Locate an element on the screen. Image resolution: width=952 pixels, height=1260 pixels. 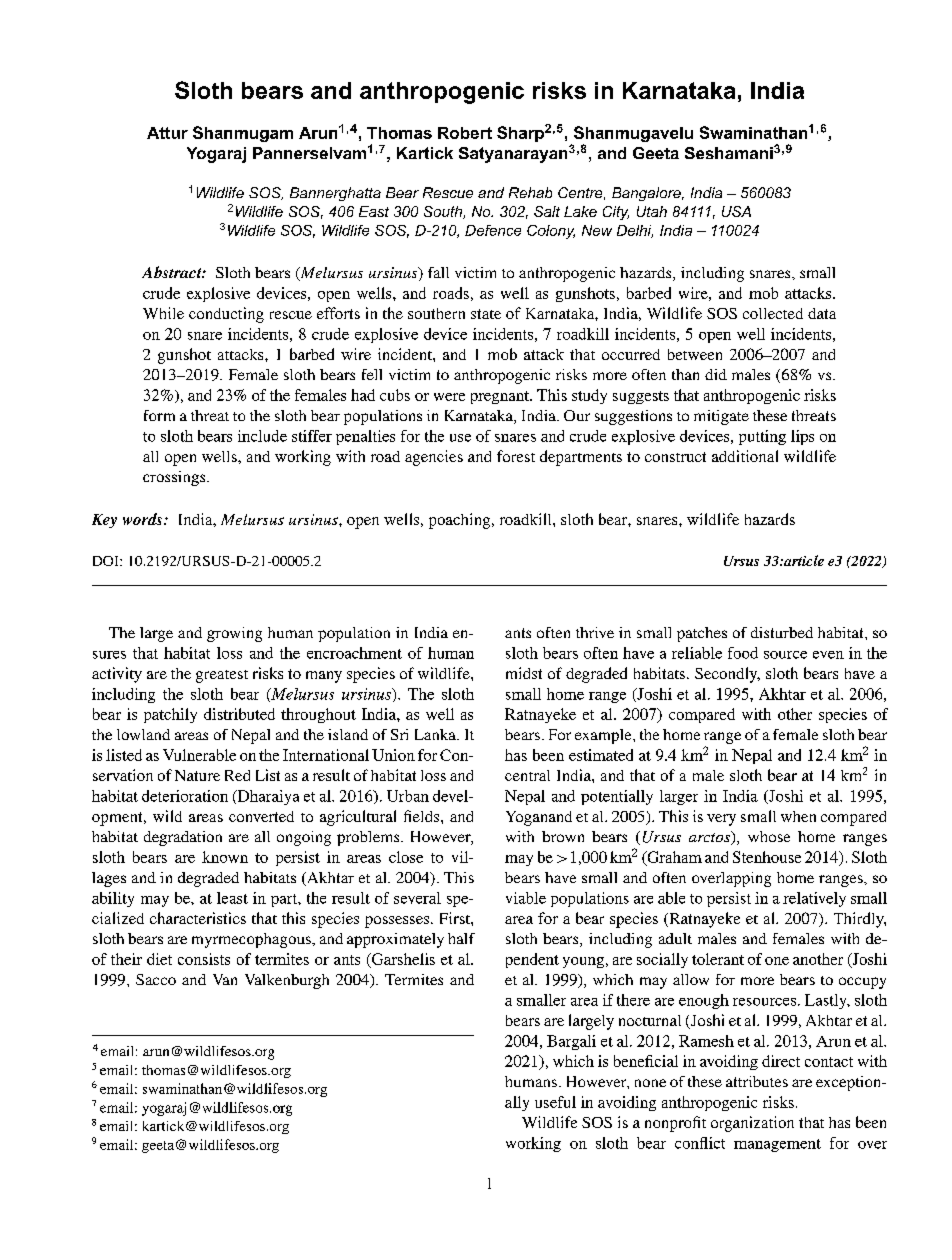
when is located at coordinates (798, 816).
